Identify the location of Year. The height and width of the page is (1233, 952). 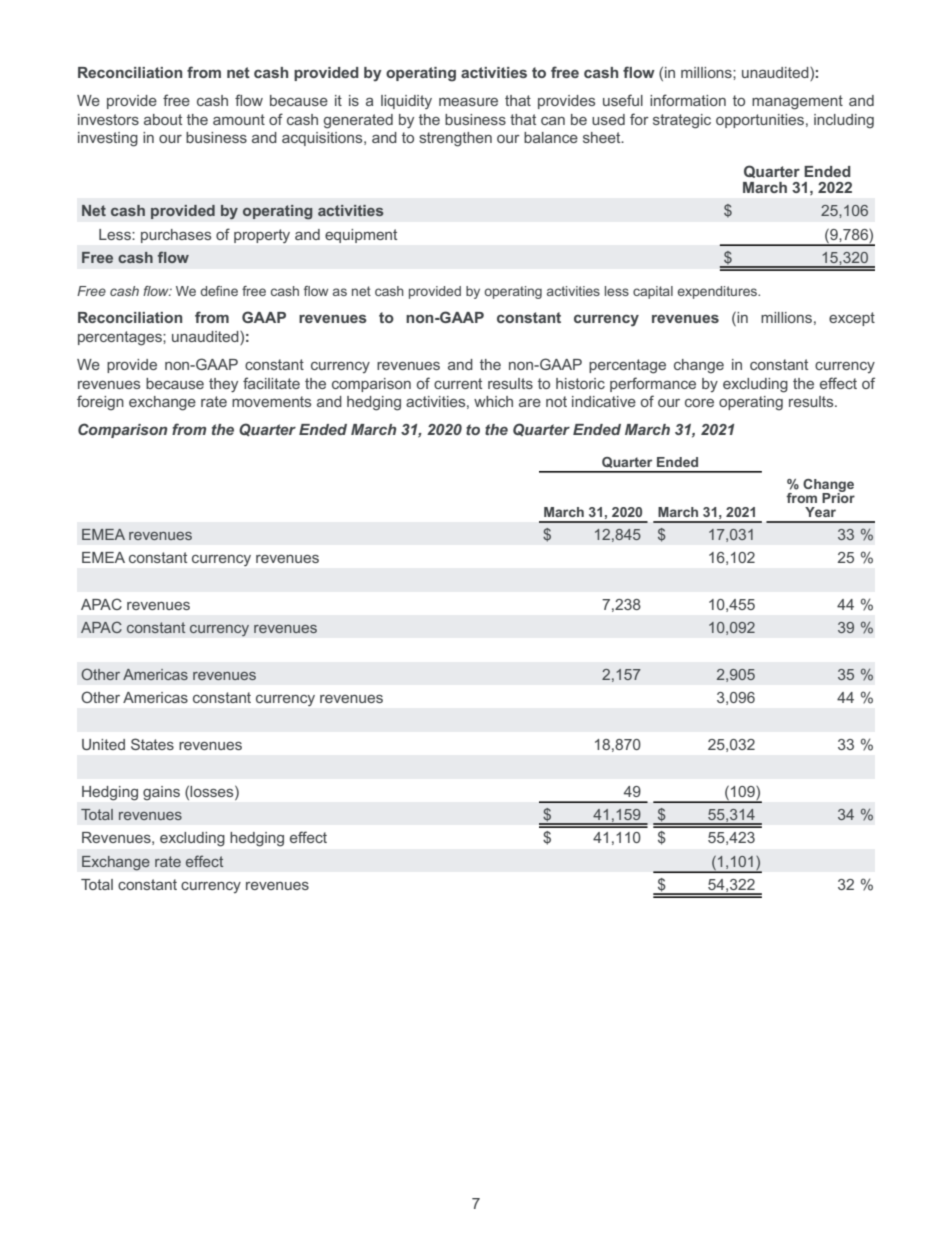
(820, 512).
